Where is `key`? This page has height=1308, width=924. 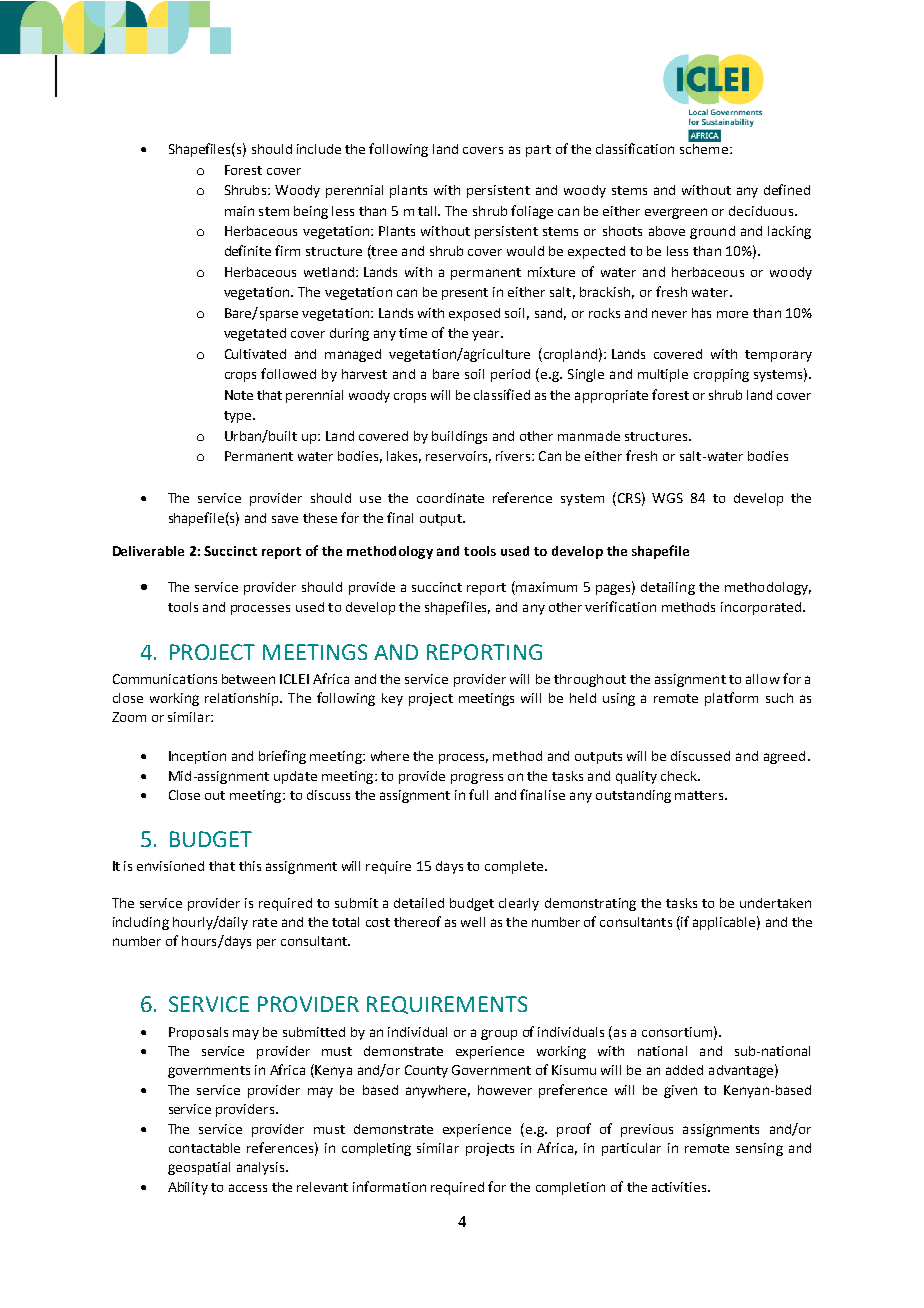 key is located at coordinates (392, 699).
